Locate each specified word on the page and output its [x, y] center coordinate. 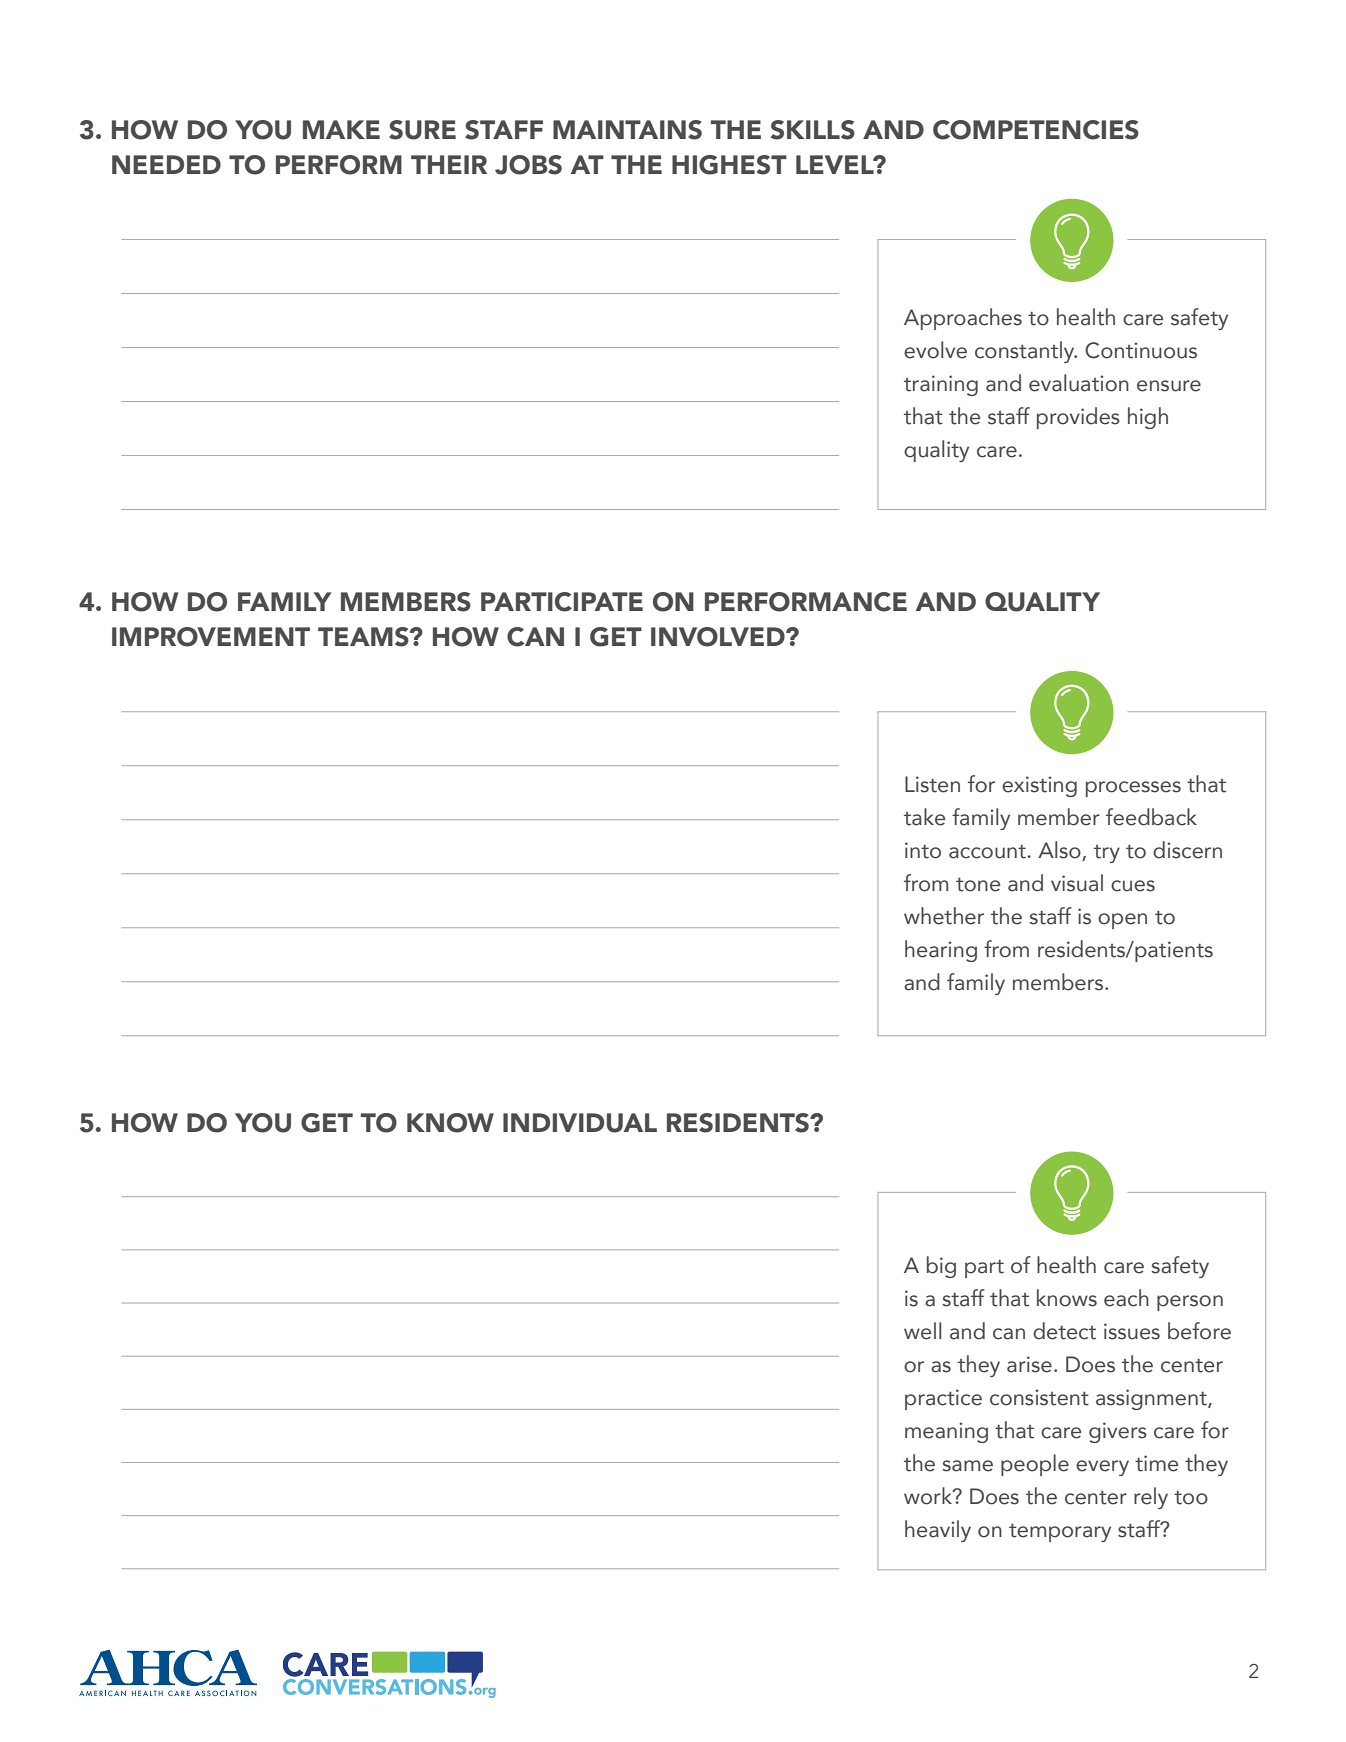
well [922, 1331]
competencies [1036, 130]
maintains [627, 130]
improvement [211, 637]
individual [580, 1123]
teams [364, 637]
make [341, 129]
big [941, 1267]
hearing [941, 951]
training [941, 385]
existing [1039, 786]
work [929, 1496]
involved [719, 637]
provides [1078, 418]
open [1122, 921]
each [1126, 1298]
